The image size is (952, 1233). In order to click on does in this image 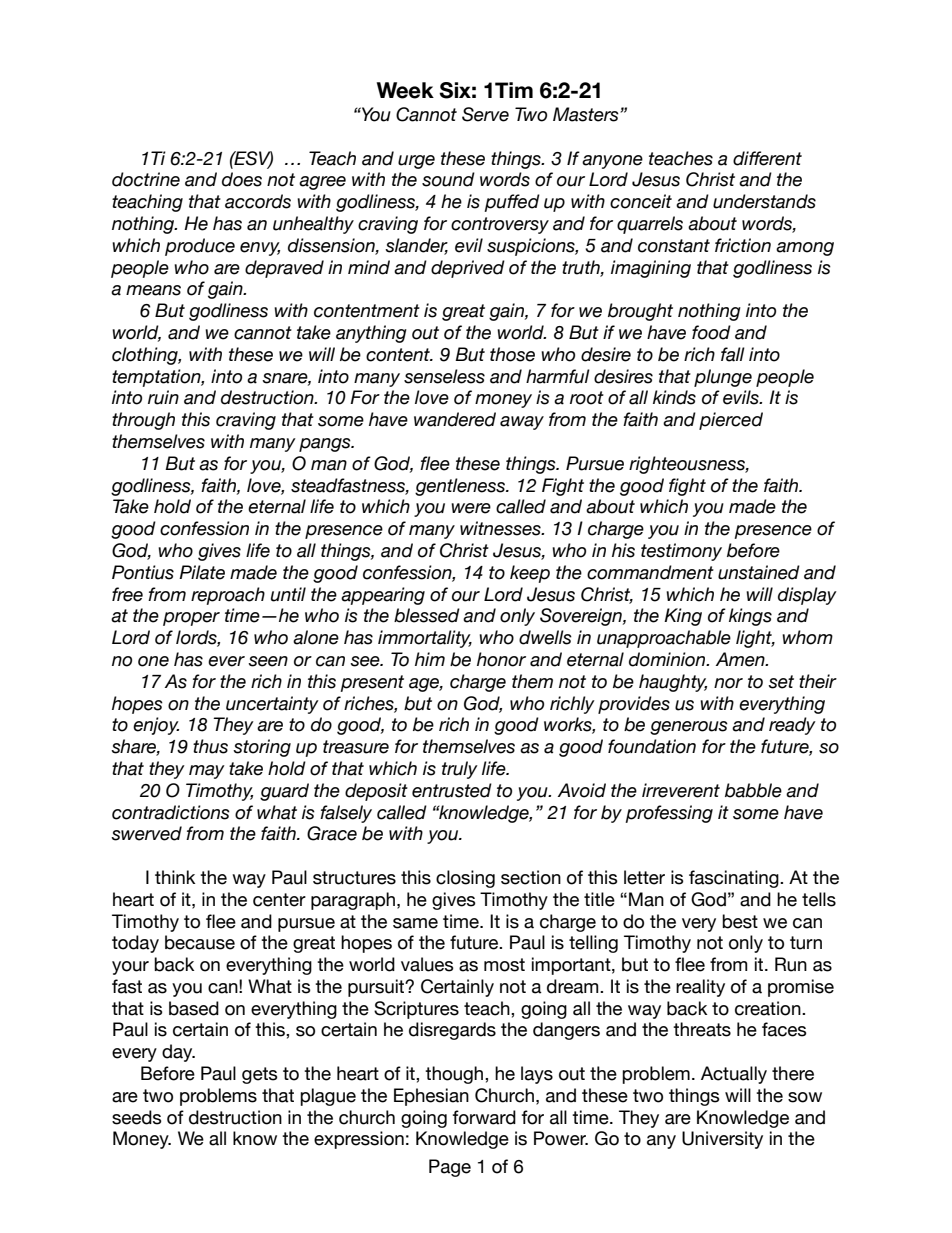, I will do `click(242, 179)`.
